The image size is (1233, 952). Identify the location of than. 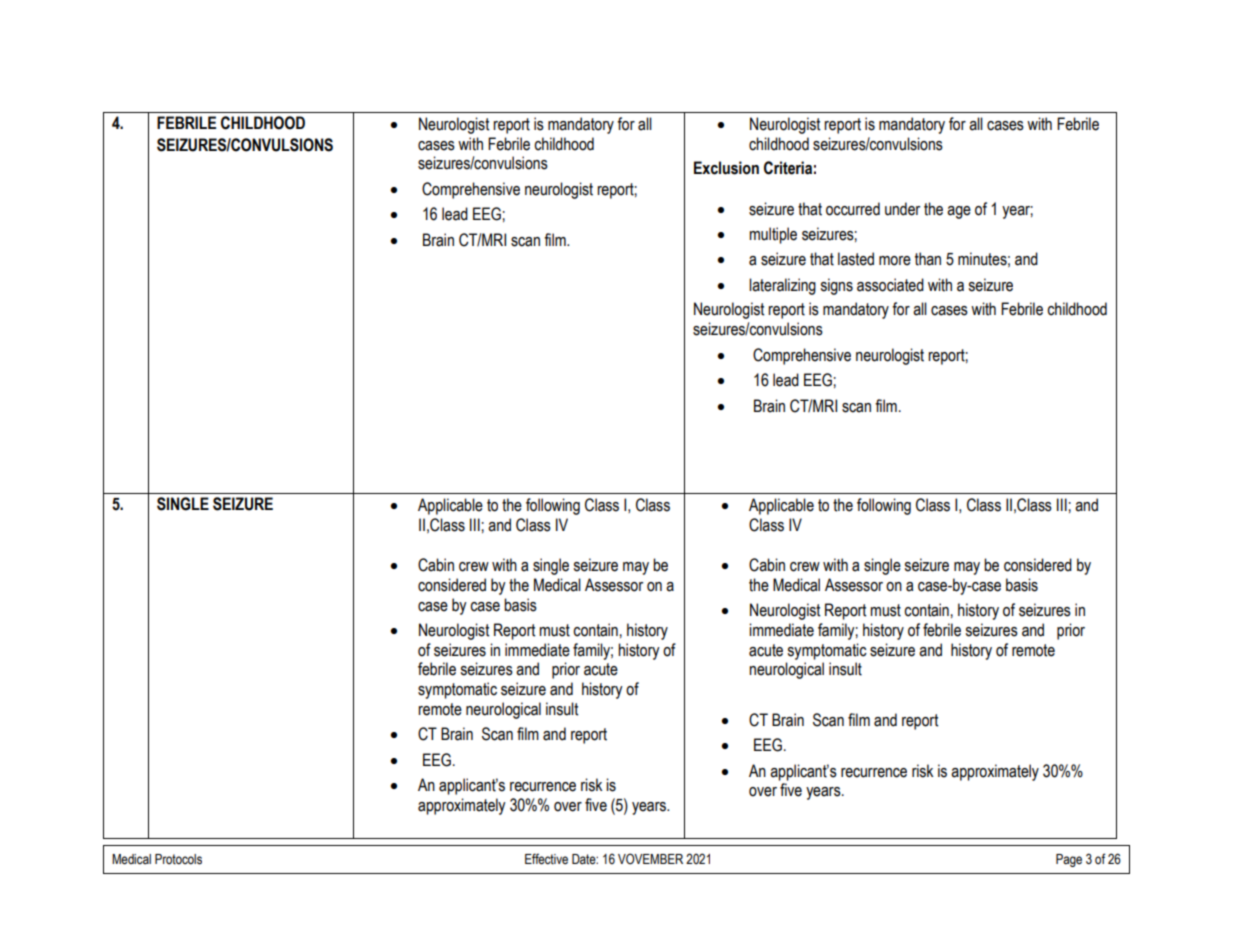
(928, 259).
